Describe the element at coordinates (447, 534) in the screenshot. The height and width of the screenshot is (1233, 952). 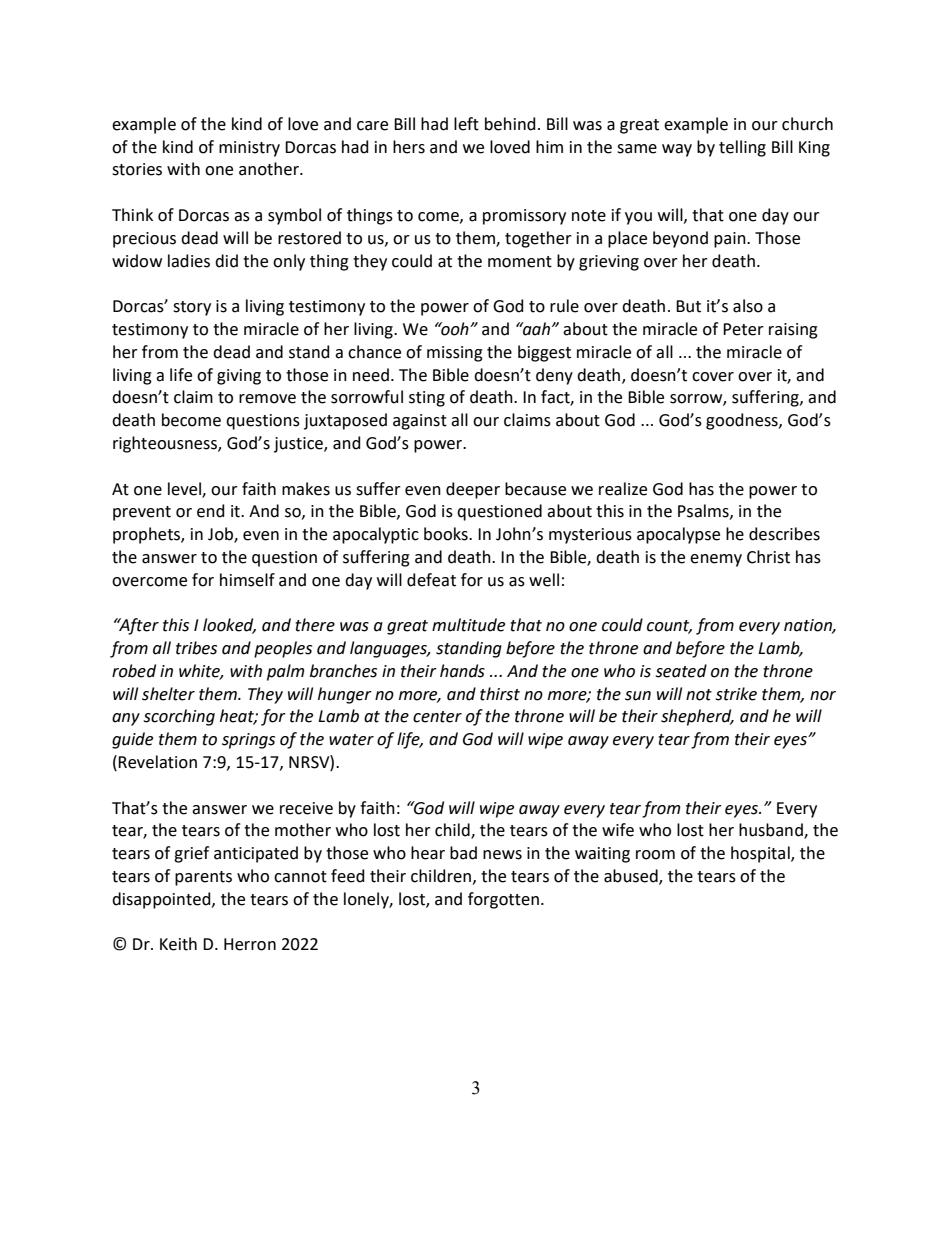
I see `books` at that location.
